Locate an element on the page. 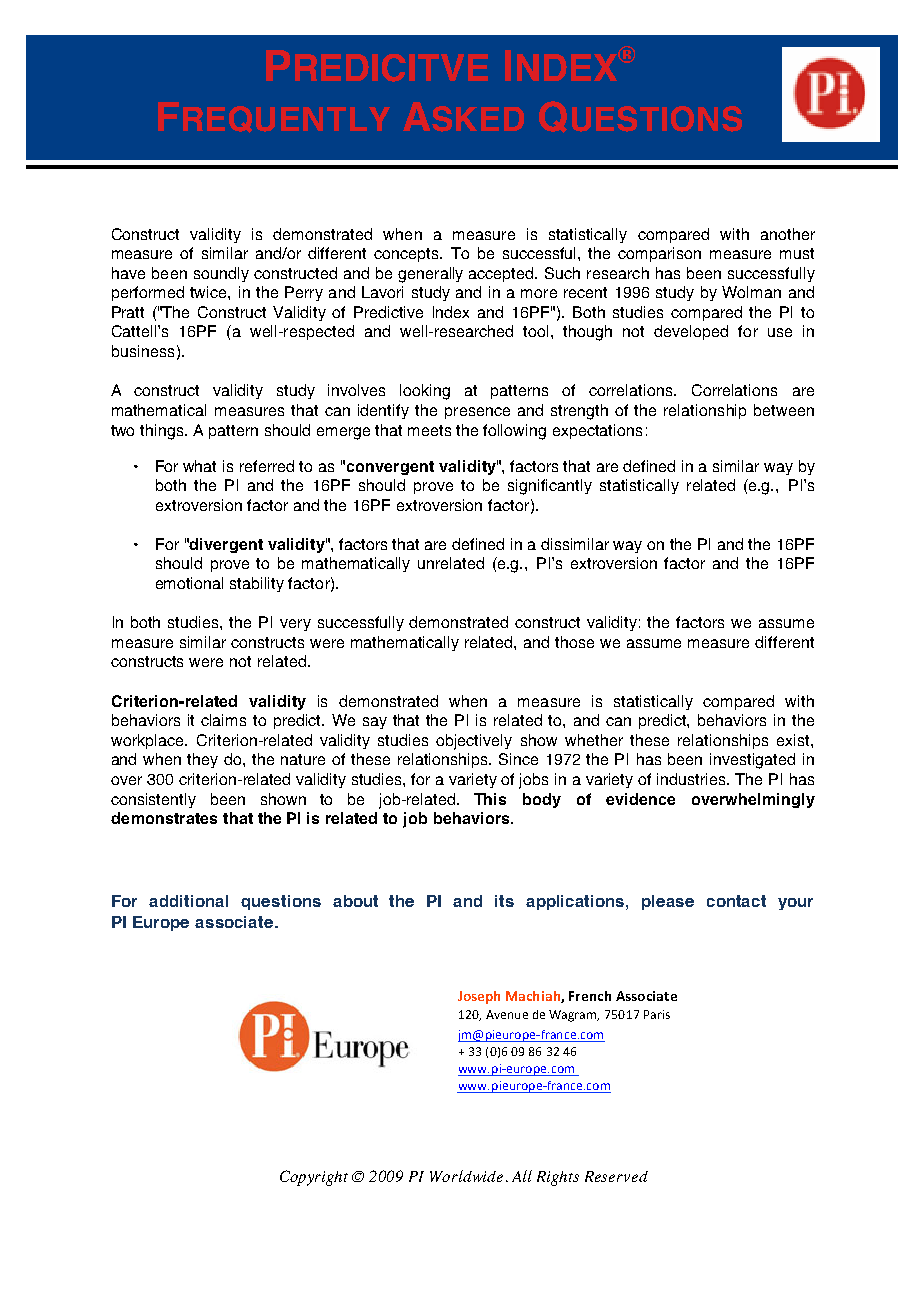 This image has width=924, height=1308. Reserved is located at coordinates (616, 1176).
